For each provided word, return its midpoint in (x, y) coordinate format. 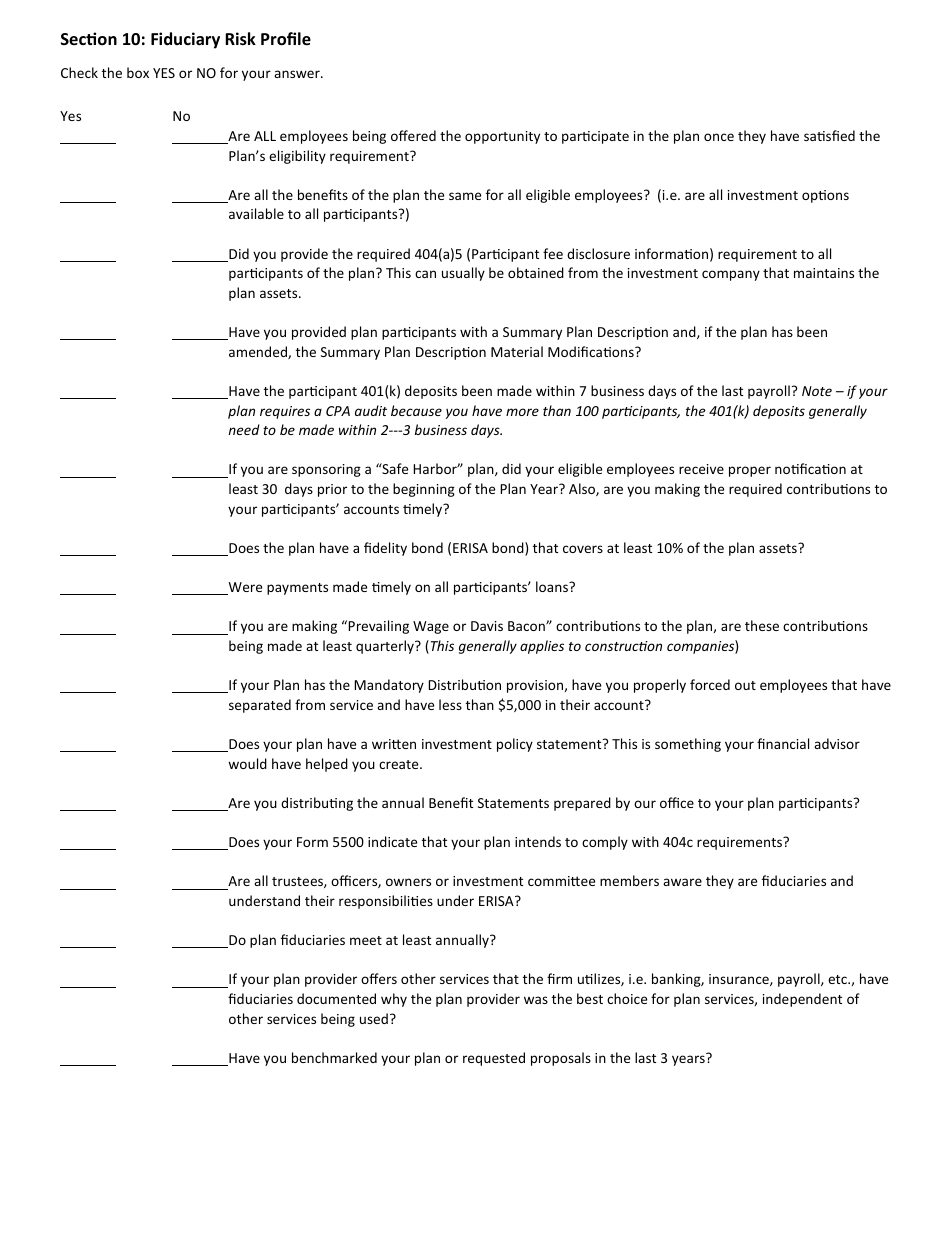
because (416, 410)
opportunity (502, 137)
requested (494, 1059)
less (450, 704)
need (244, 429)
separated (260, 706)
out (745, 685)
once (719, 137)
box (138, 72)
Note (817, 391)
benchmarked (334, 1057)
